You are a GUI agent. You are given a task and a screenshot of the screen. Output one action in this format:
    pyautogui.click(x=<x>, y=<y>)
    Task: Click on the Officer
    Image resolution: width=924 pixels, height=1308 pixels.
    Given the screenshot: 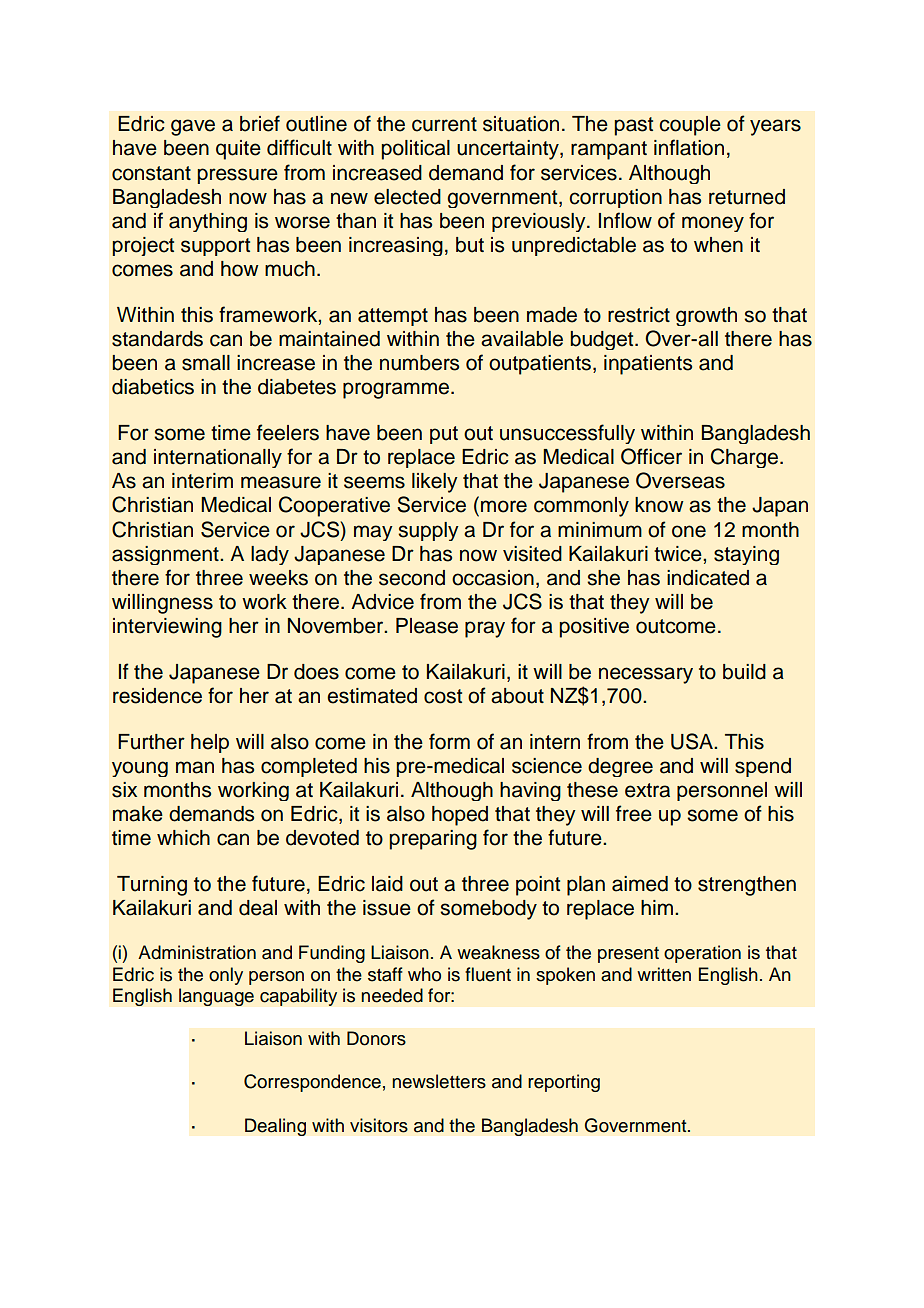 What is the action you would take?
    pyautogui.click(x=651, y=456)
